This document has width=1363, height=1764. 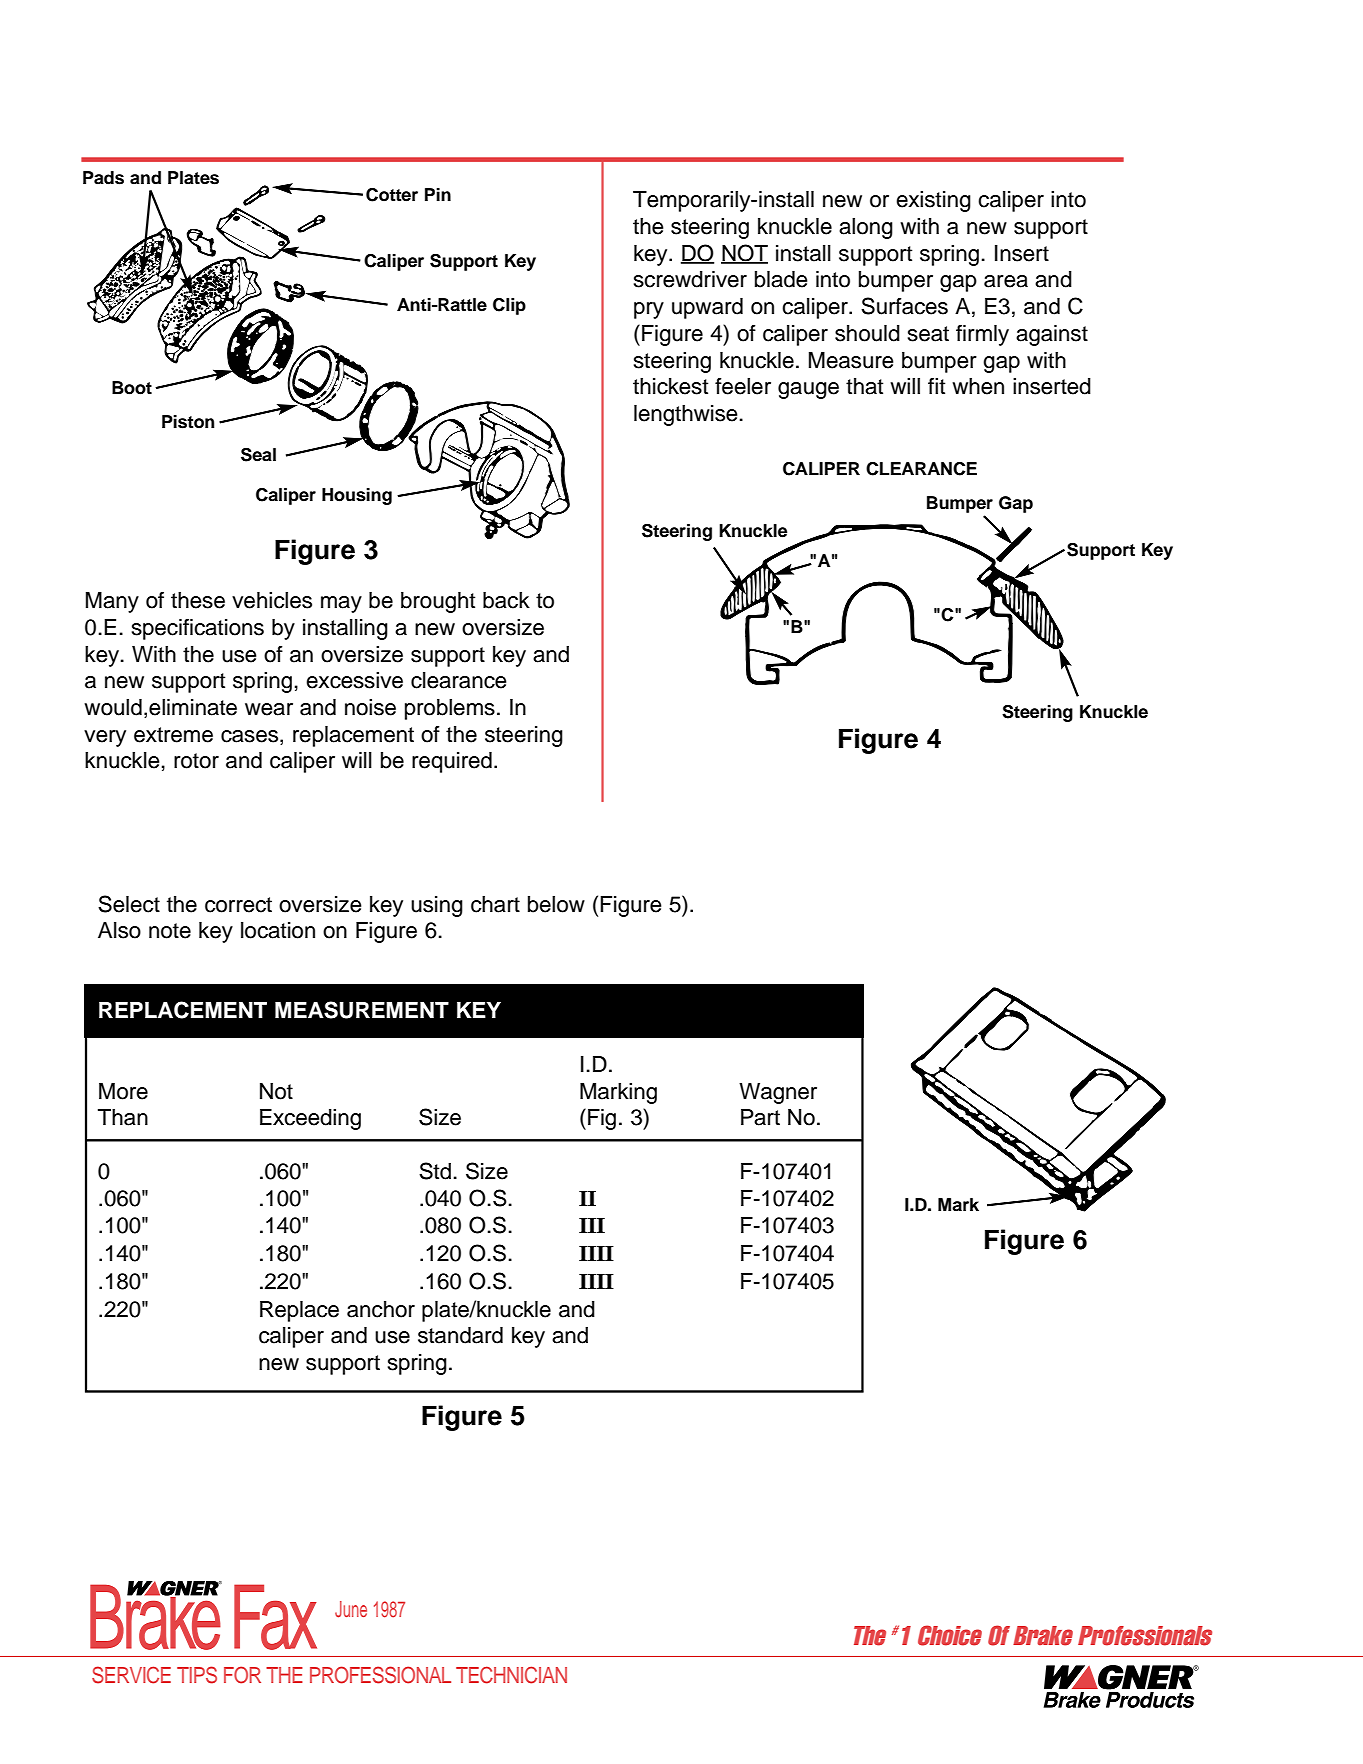 What do you see at coordinates (778, 1093) in the document?
I see `Wagner` at bounding box center [778, 1093].
